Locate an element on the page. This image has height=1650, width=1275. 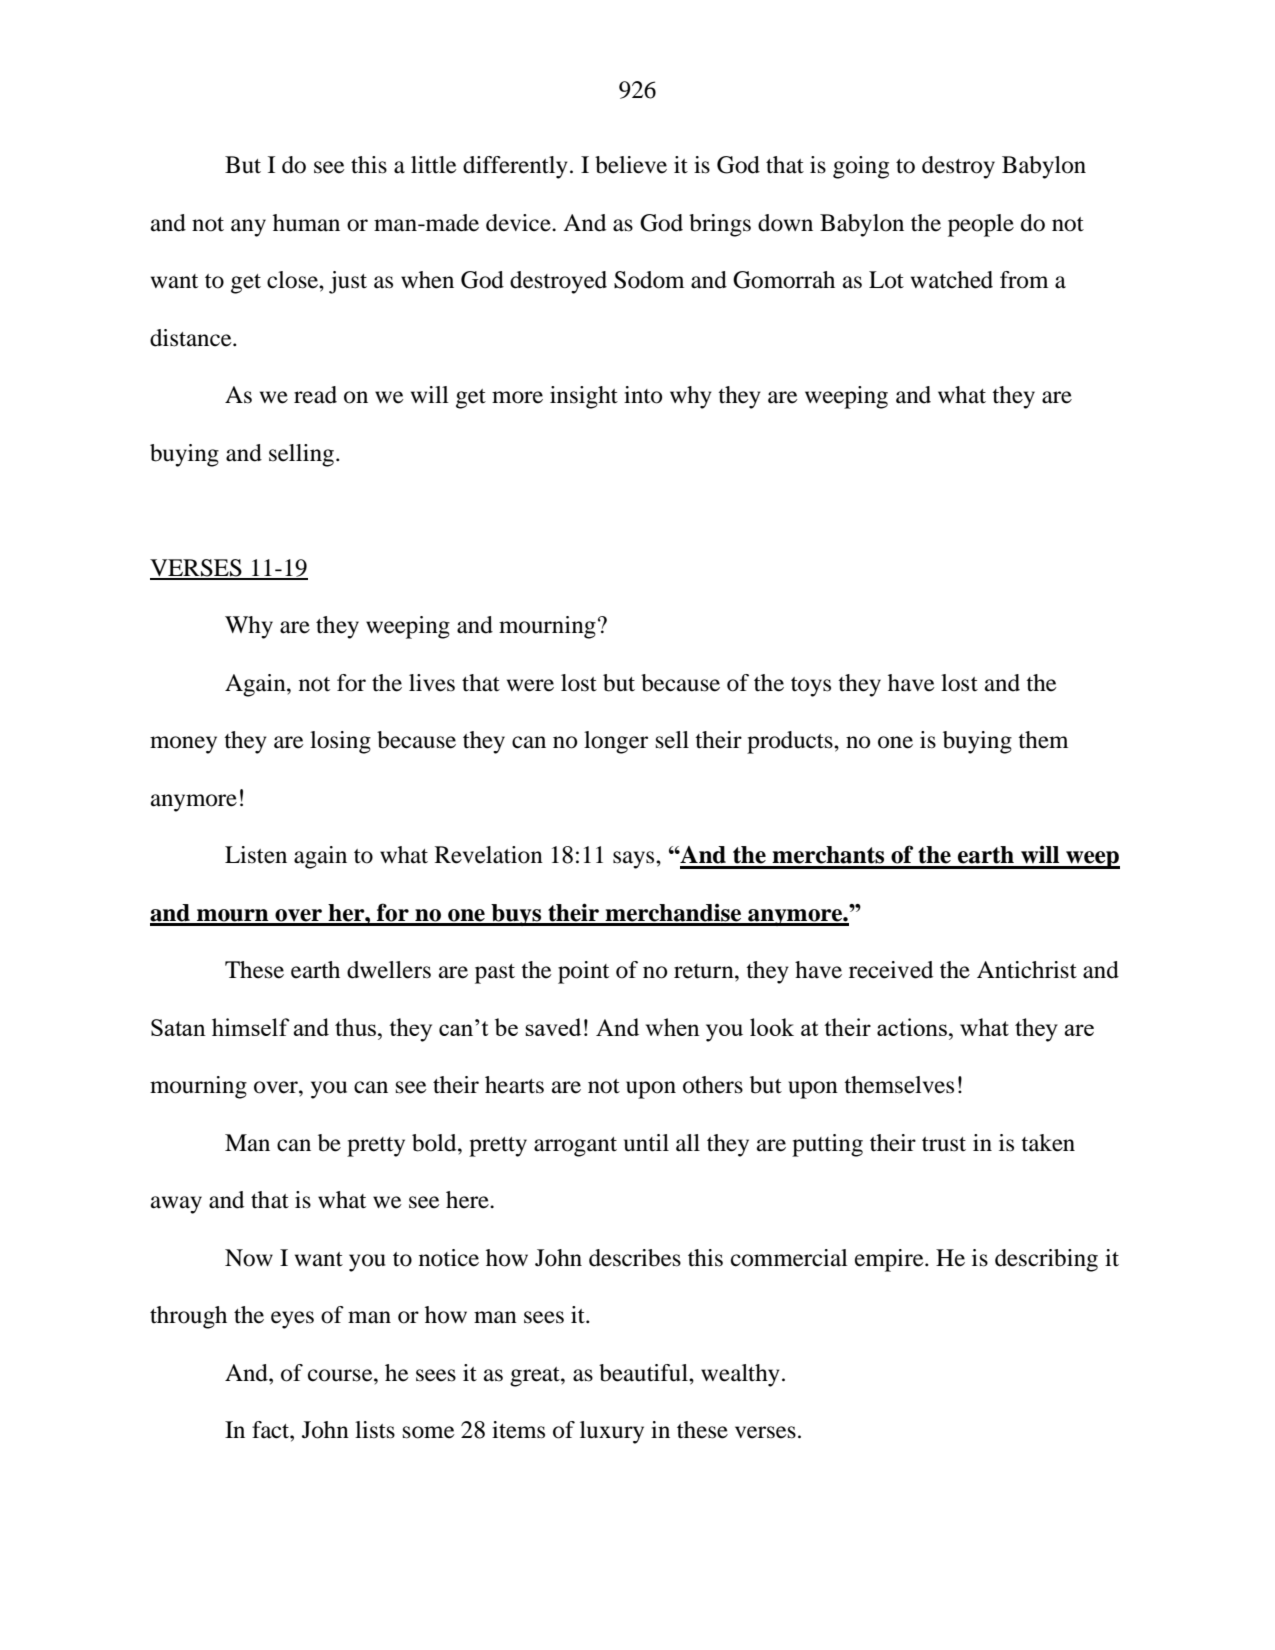
people is located at coordinates (981, 225).
